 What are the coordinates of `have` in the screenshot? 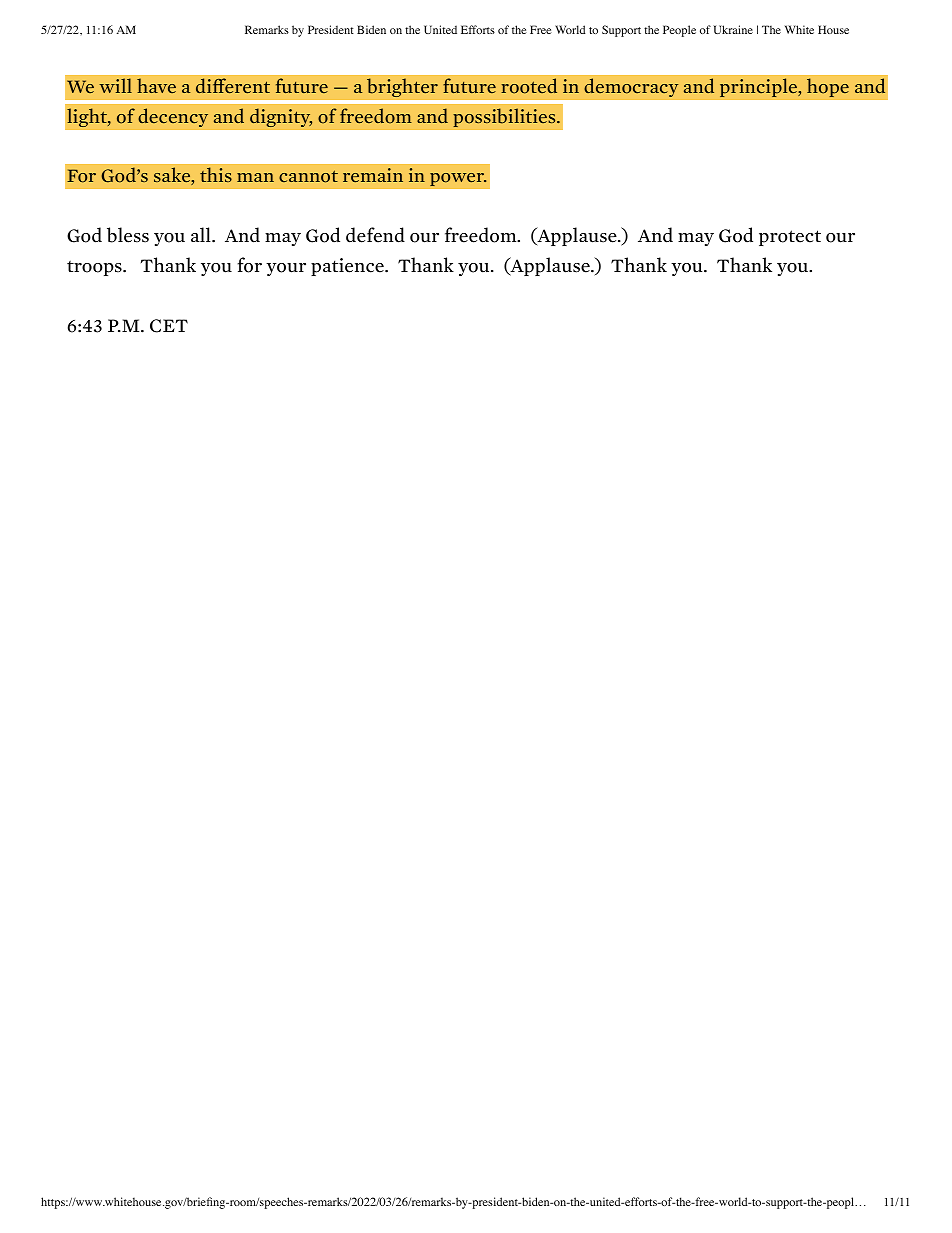 It's located at (156, 86).
